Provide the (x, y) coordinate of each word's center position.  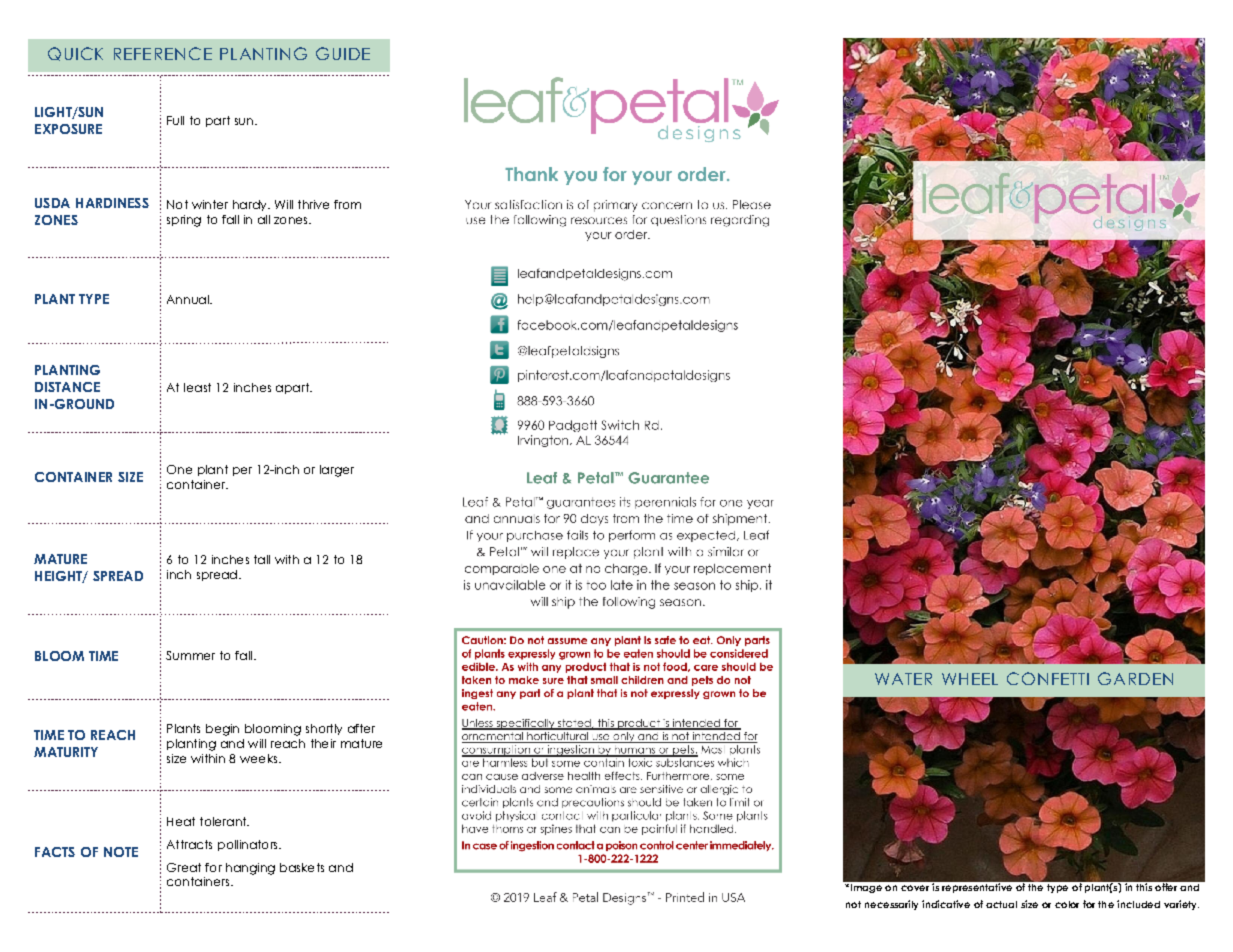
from (347, 204)
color (1067, 904)
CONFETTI (1048, 678)
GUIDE (343, 53)
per (242, 471)
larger (337, 471)
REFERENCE (163, 53)
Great (184, 867)
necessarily (891, 905)
